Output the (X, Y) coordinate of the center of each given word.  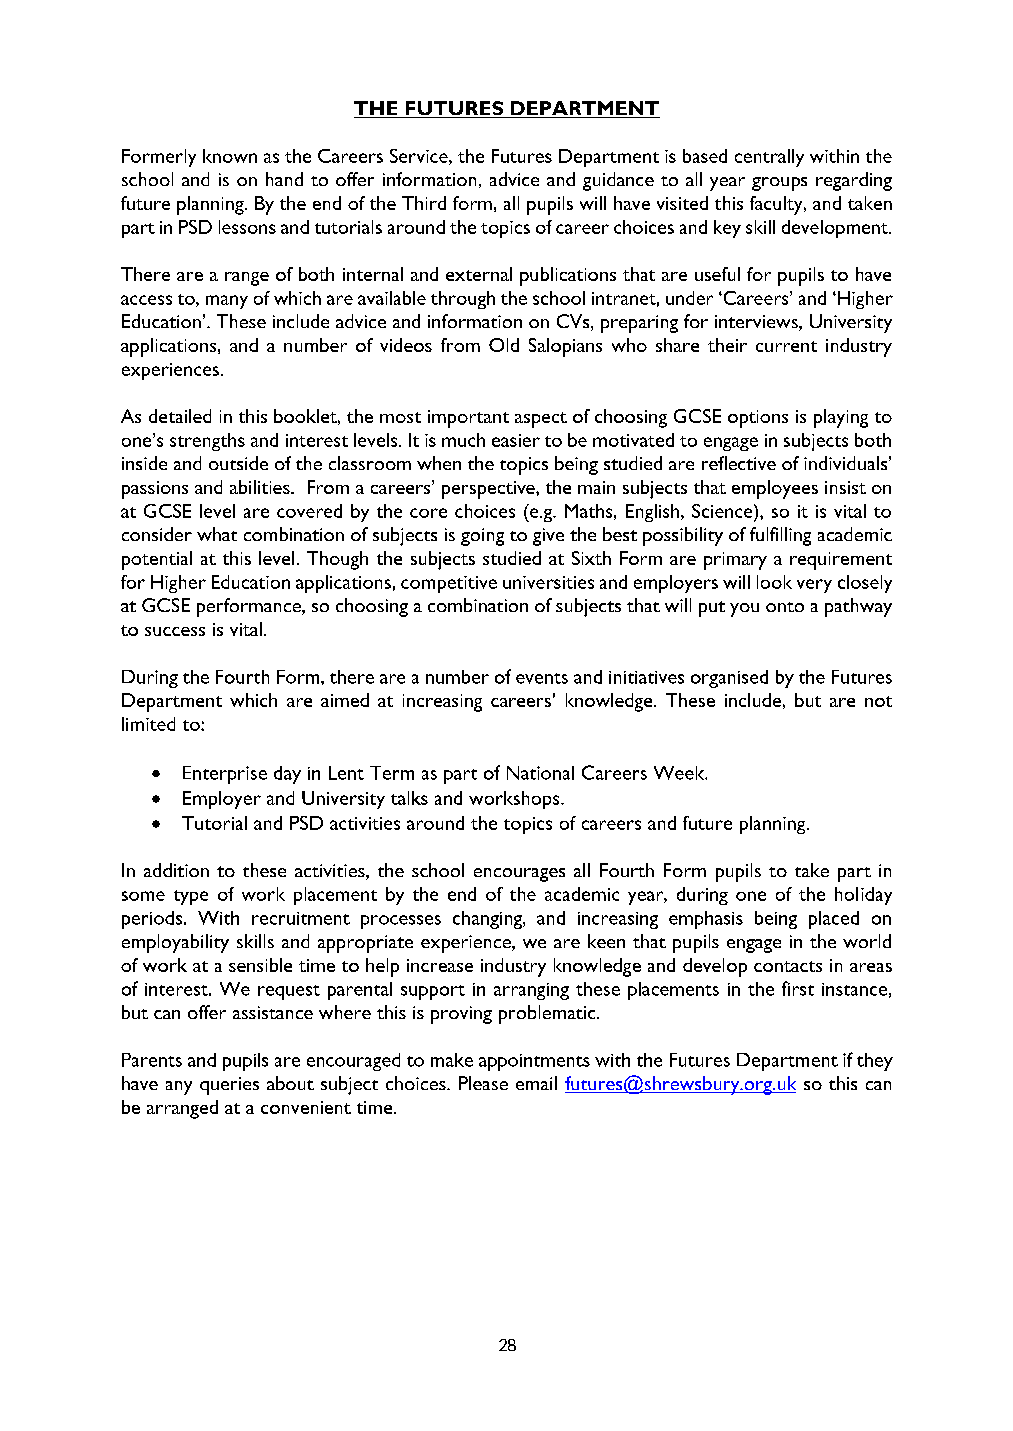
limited (148, 724)
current (786, 346)
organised (729, 679)
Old (504, 345)
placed (834, 920)
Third (424, 203)
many (227, 302)
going (482, 537)
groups (779, 184)
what (217, 534)
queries (229, 1086)
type (191, 897)
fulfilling (780, 536)
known (230, 156)
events (542, 678)
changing (488, 920)
